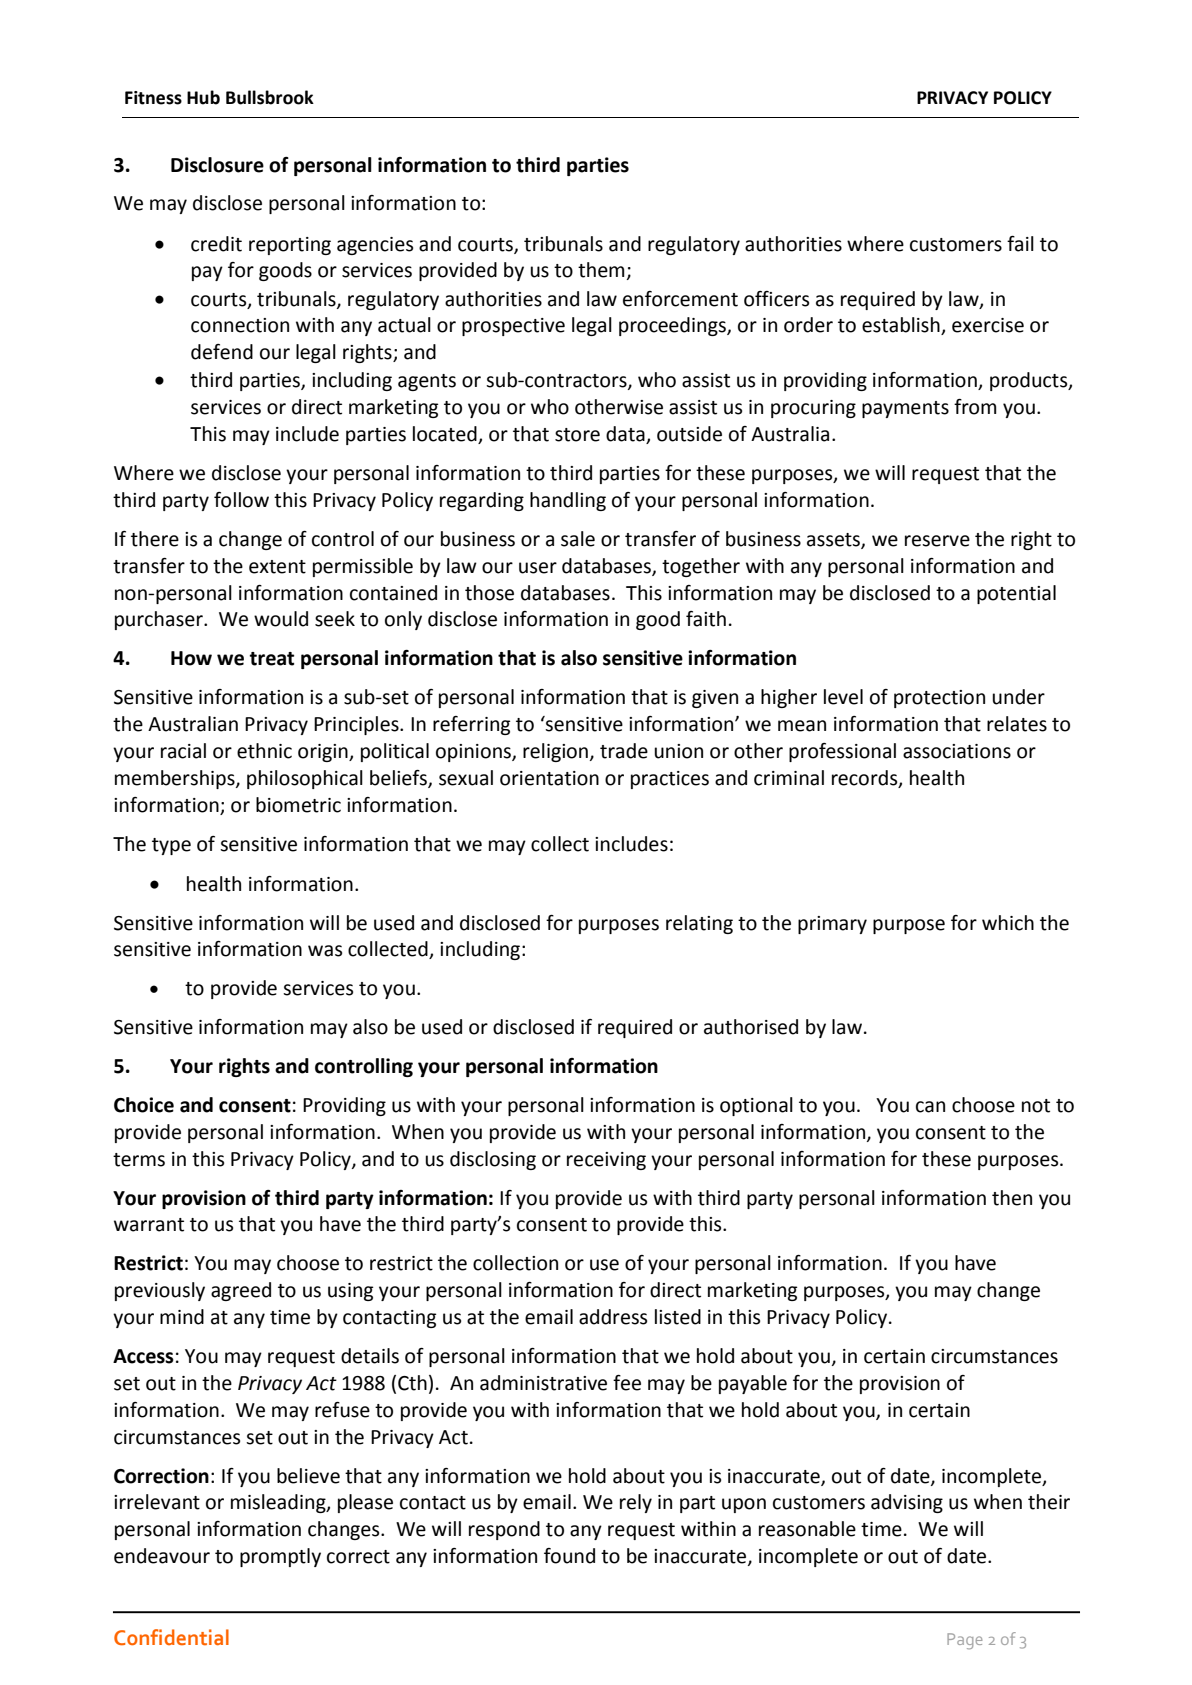 Image resolution: width=1192 pixels, height=1685 pixels. I want to click on receiving, so click(606, 1161).
